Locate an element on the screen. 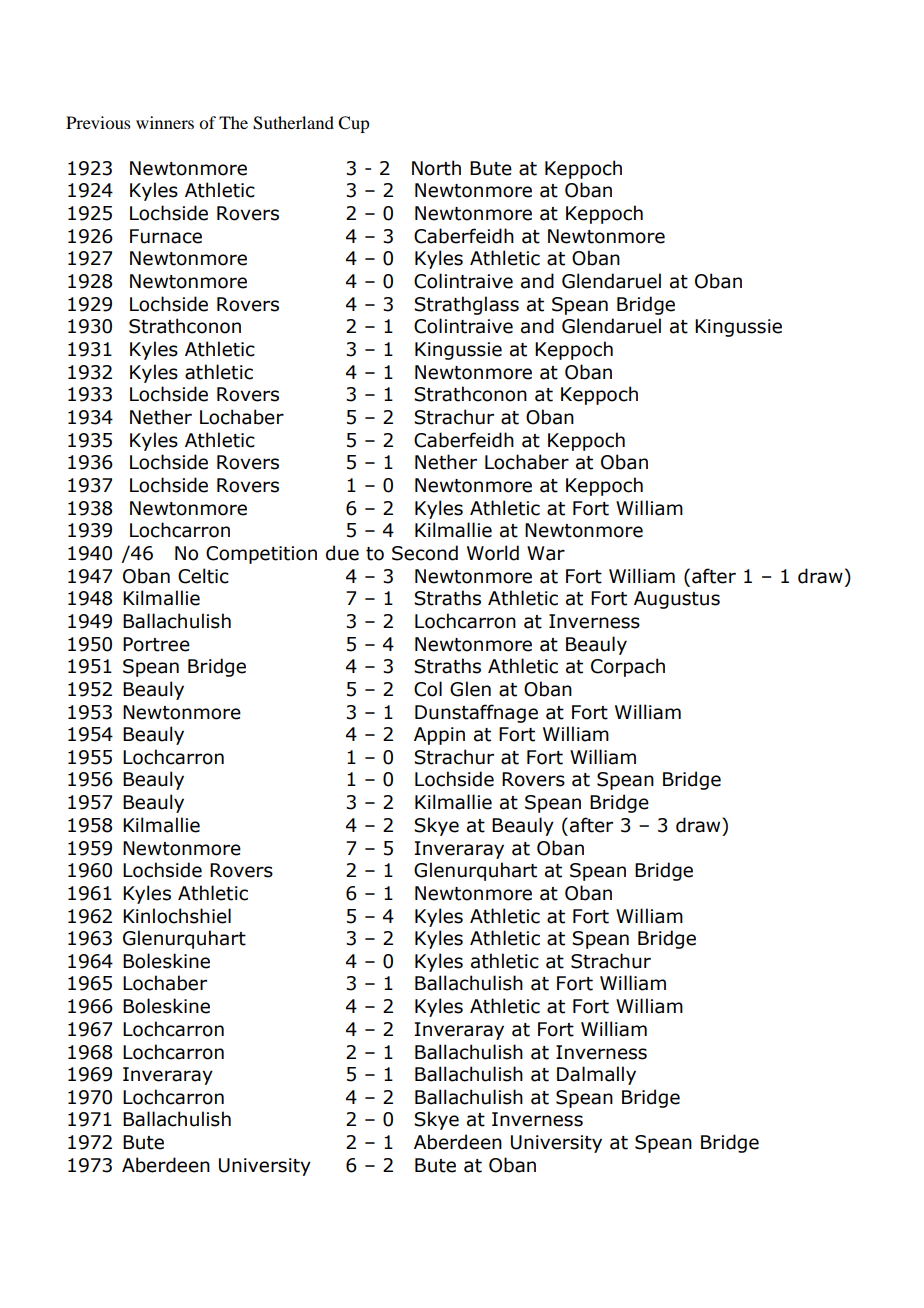  Celtic is located at coordinates (203, 576).
